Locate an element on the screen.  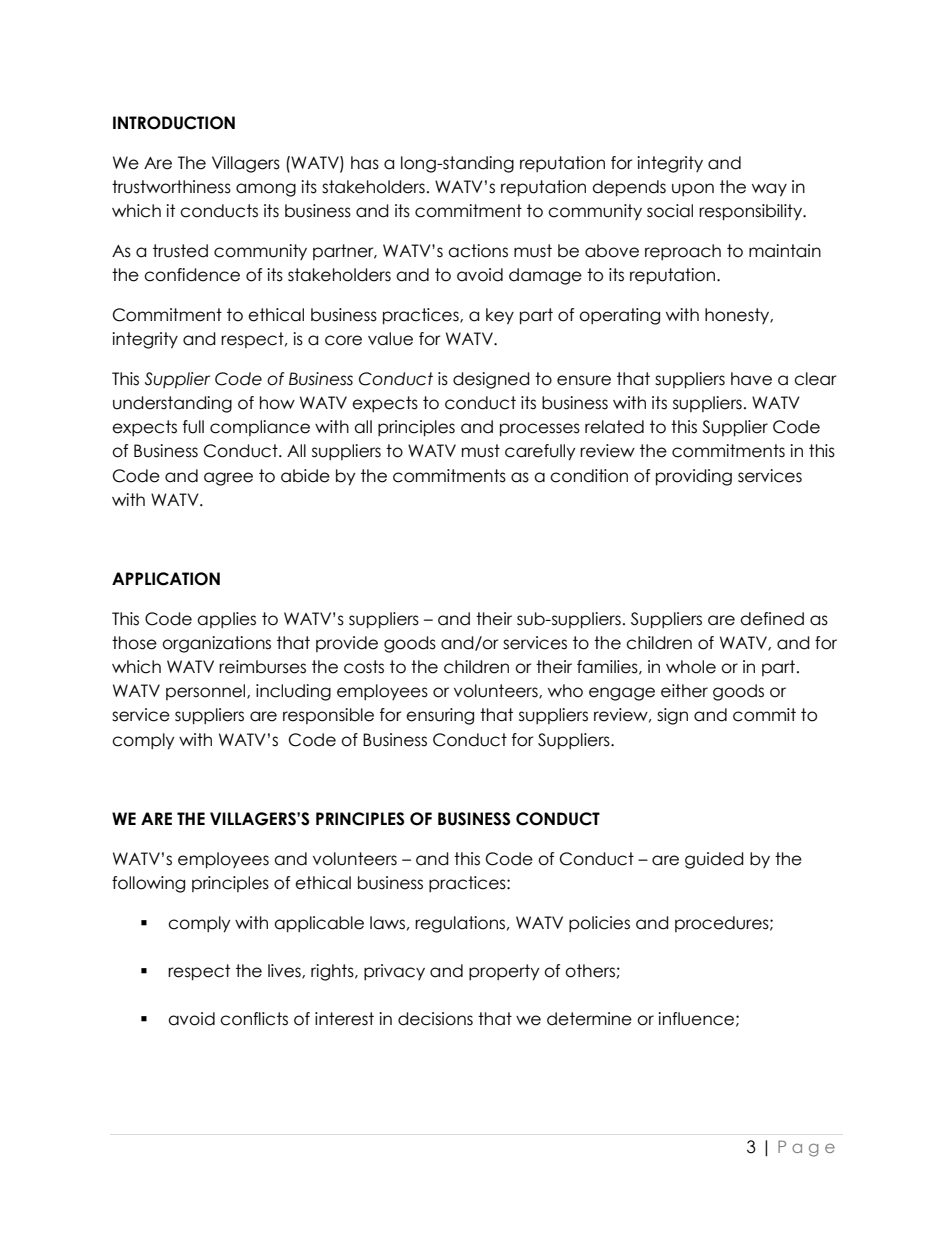
way is located at coordinates (769, 190).
